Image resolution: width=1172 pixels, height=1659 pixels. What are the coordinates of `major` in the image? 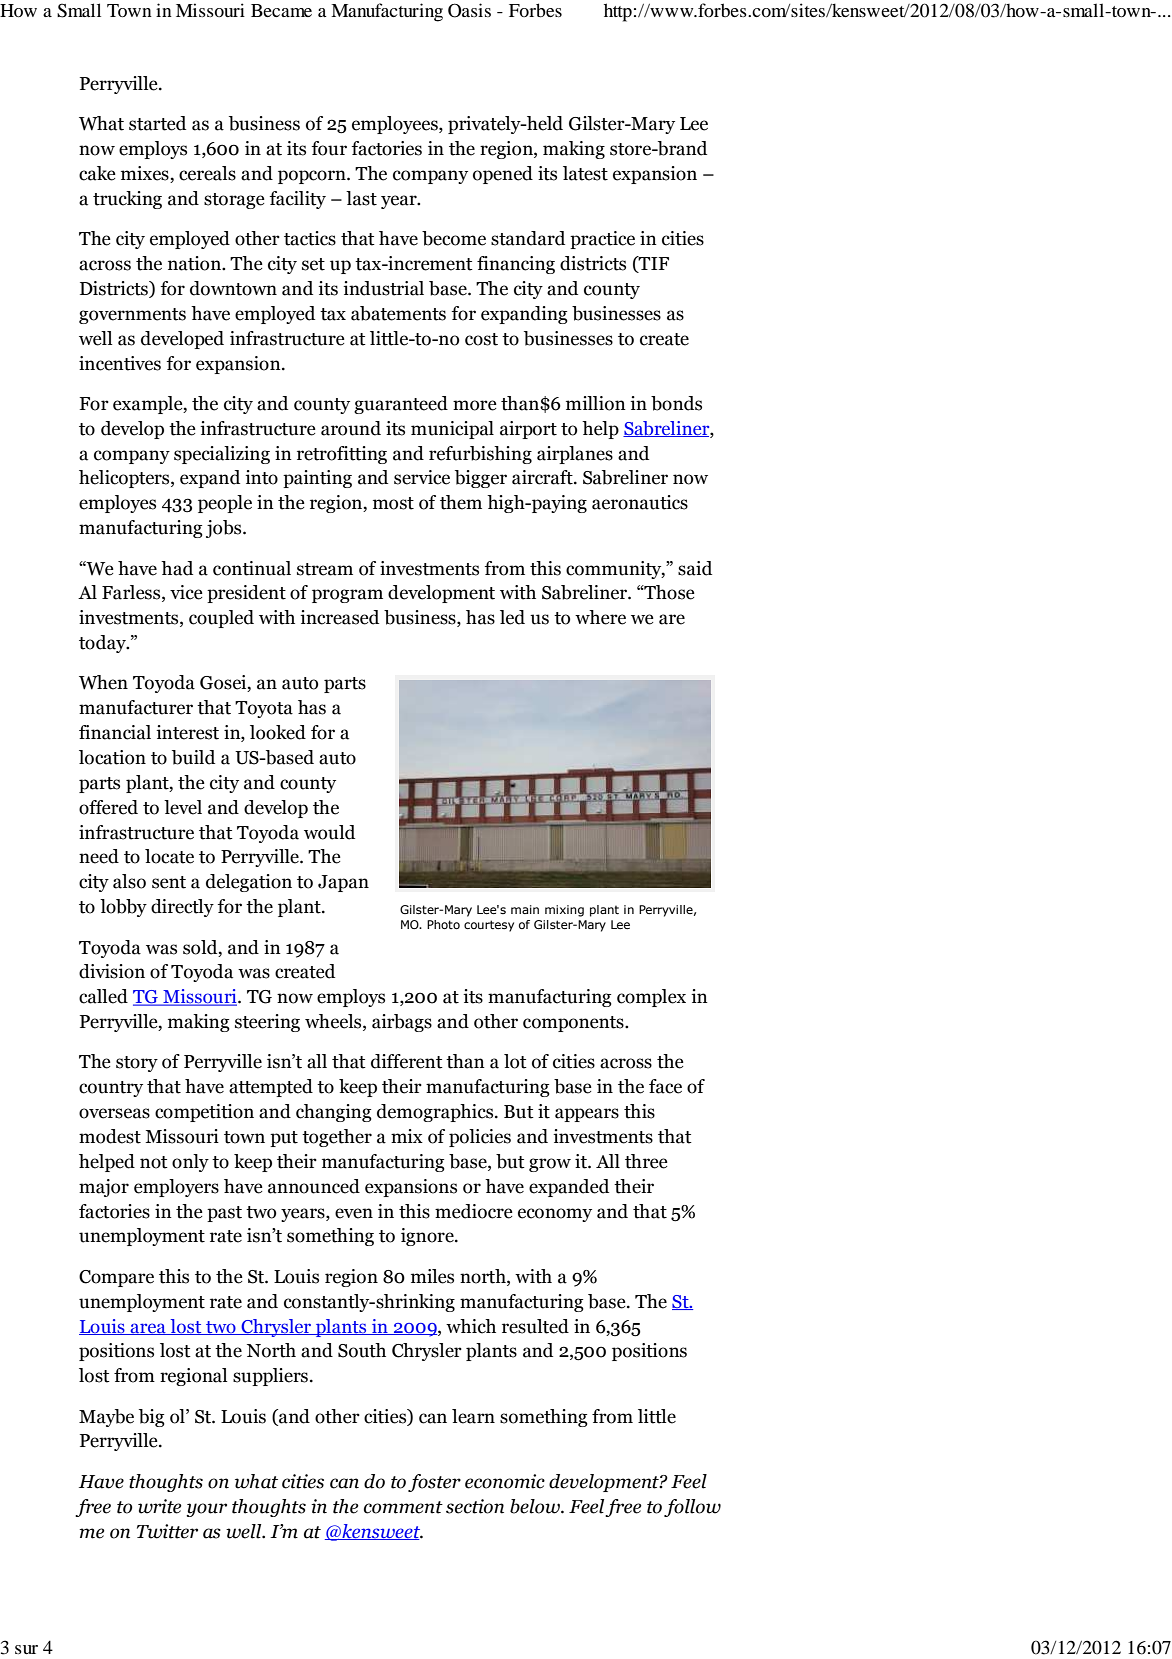 It's located at (104, 1188).
